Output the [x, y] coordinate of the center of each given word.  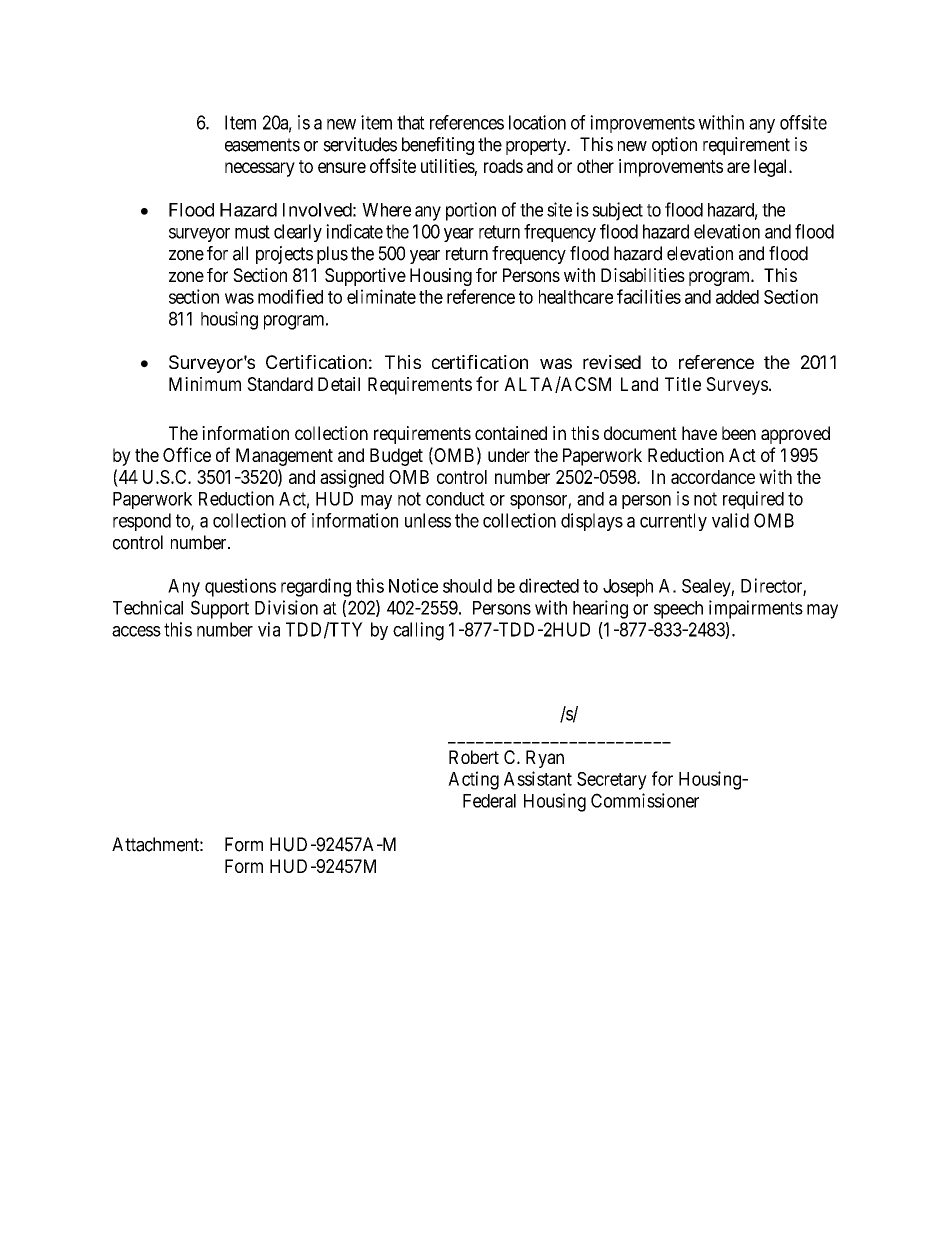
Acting [473, 780]
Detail [339, 384]
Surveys [737, 386]
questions [240, 587]
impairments [756, 609]
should [467, 586]
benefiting [438, 146]
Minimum [205, 384]
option [674, 146]
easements [262, 145]
